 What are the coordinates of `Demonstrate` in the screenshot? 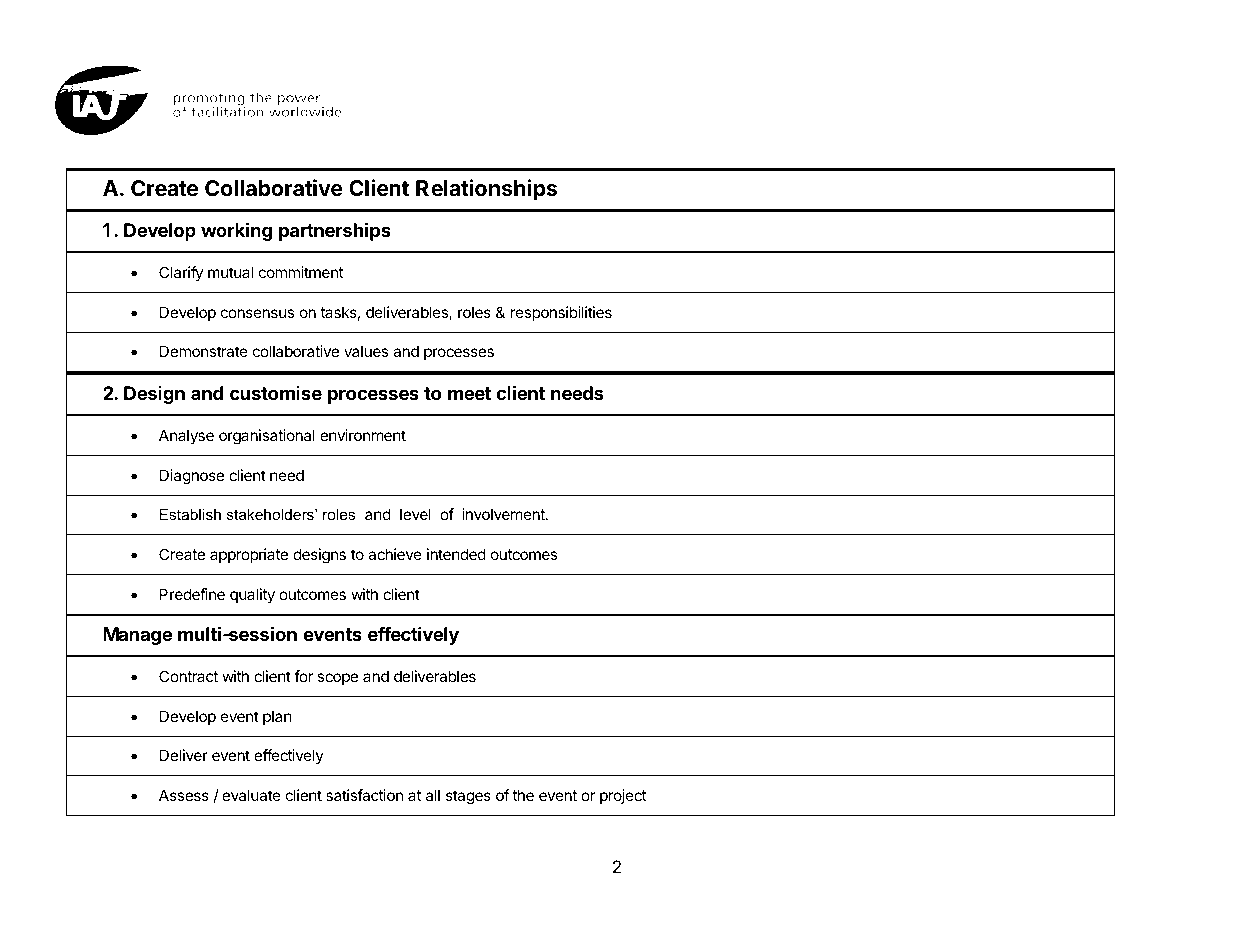 It's located at (204, 351).
